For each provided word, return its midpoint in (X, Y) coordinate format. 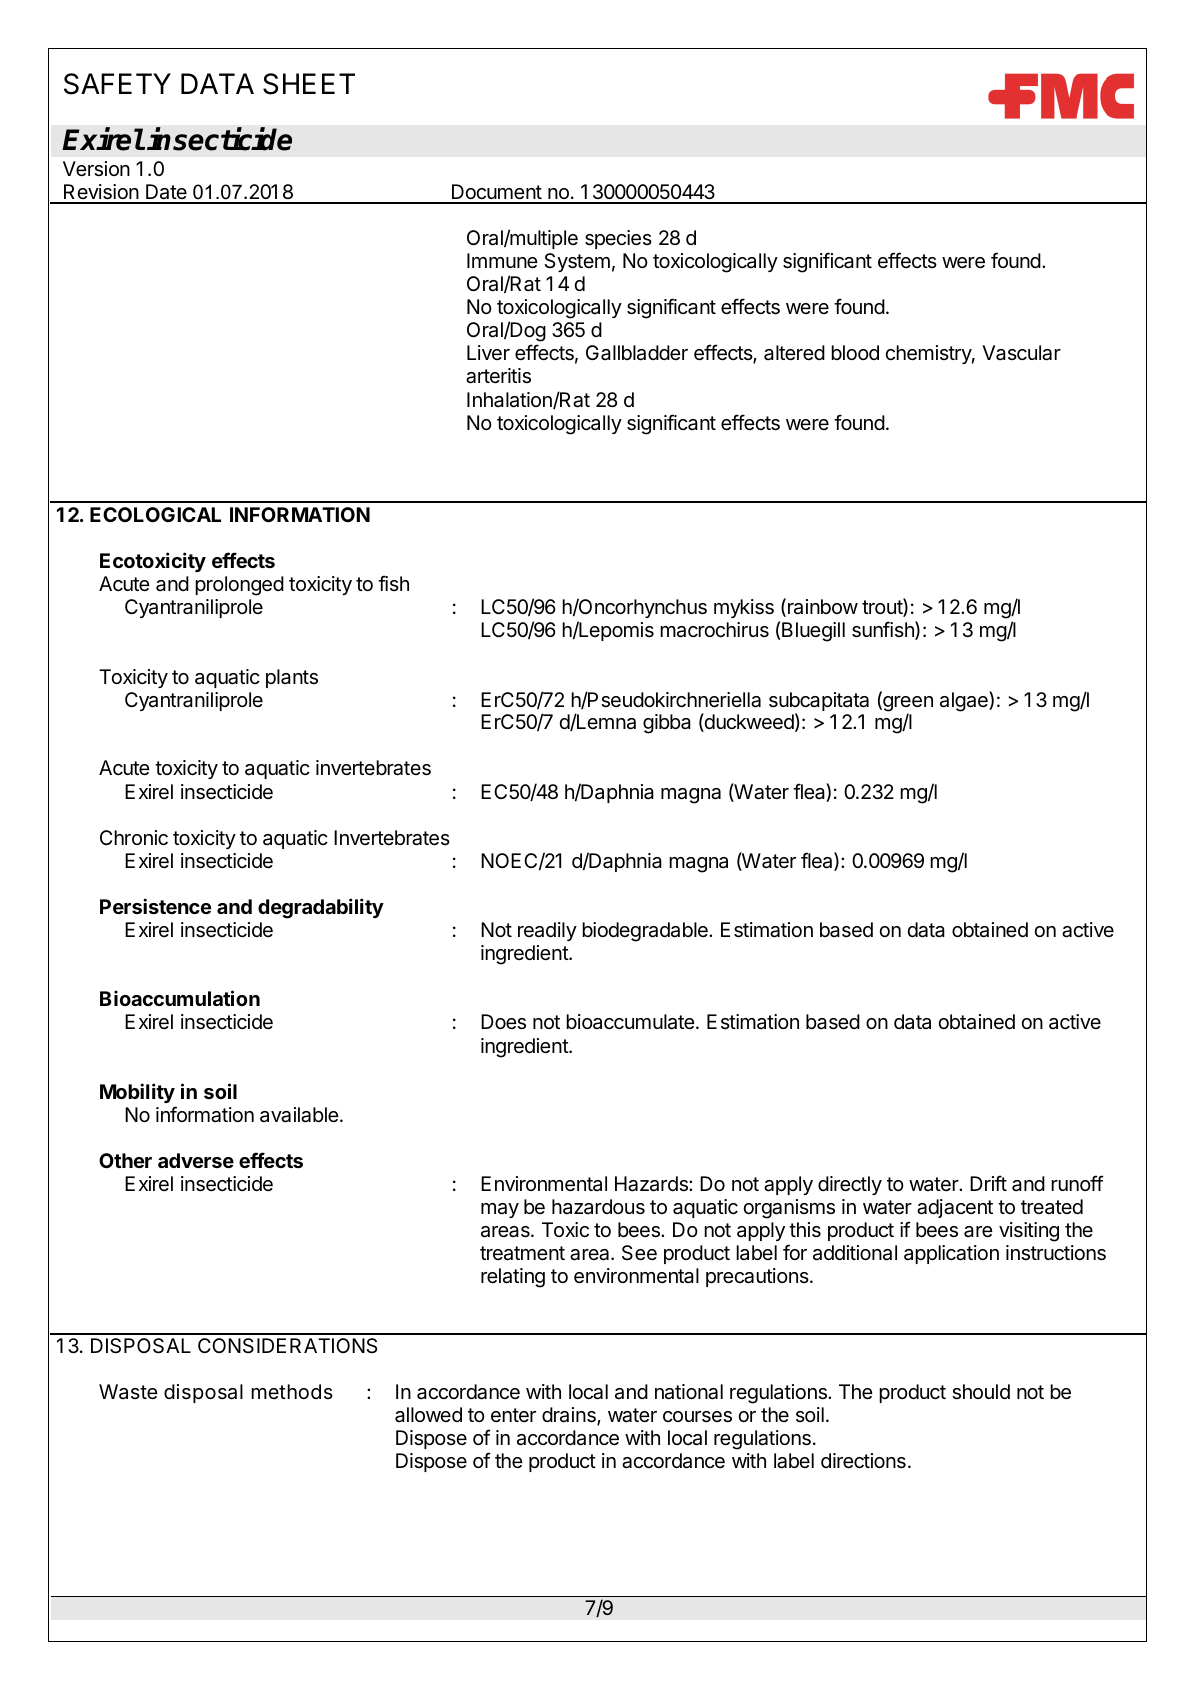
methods (292, 1391)
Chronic (134, 838)
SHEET (309, 84)
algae (965, 701)
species (618, 239)
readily (547, 931)
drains (570, 1416)
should (981, 1392)
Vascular (1021, 353)
